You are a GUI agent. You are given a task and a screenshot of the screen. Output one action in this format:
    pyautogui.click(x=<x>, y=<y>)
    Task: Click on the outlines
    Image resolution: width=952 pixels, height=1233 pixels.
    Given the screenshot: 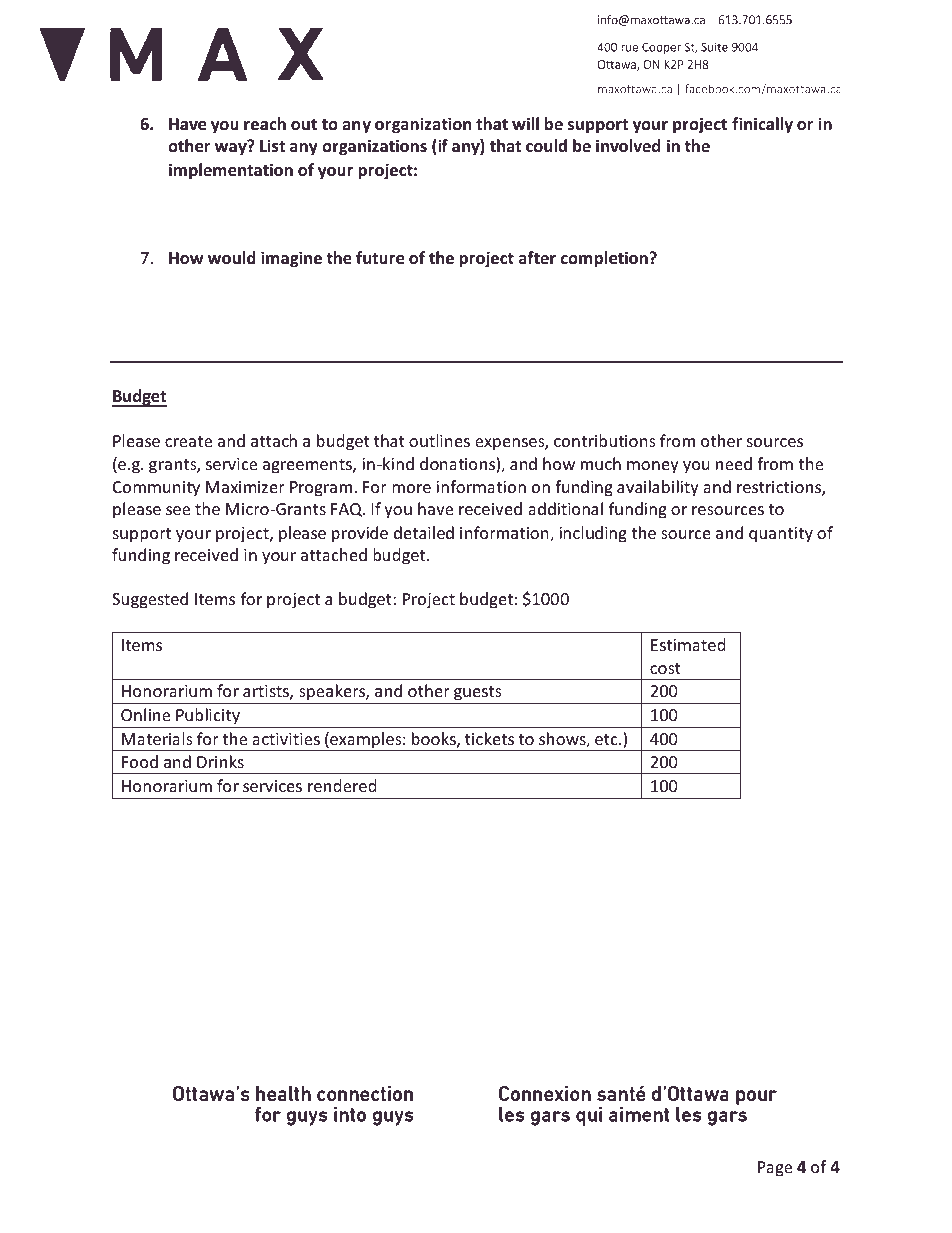 What is the action you would take?
    pyautogui.click(x=439, y=440)
